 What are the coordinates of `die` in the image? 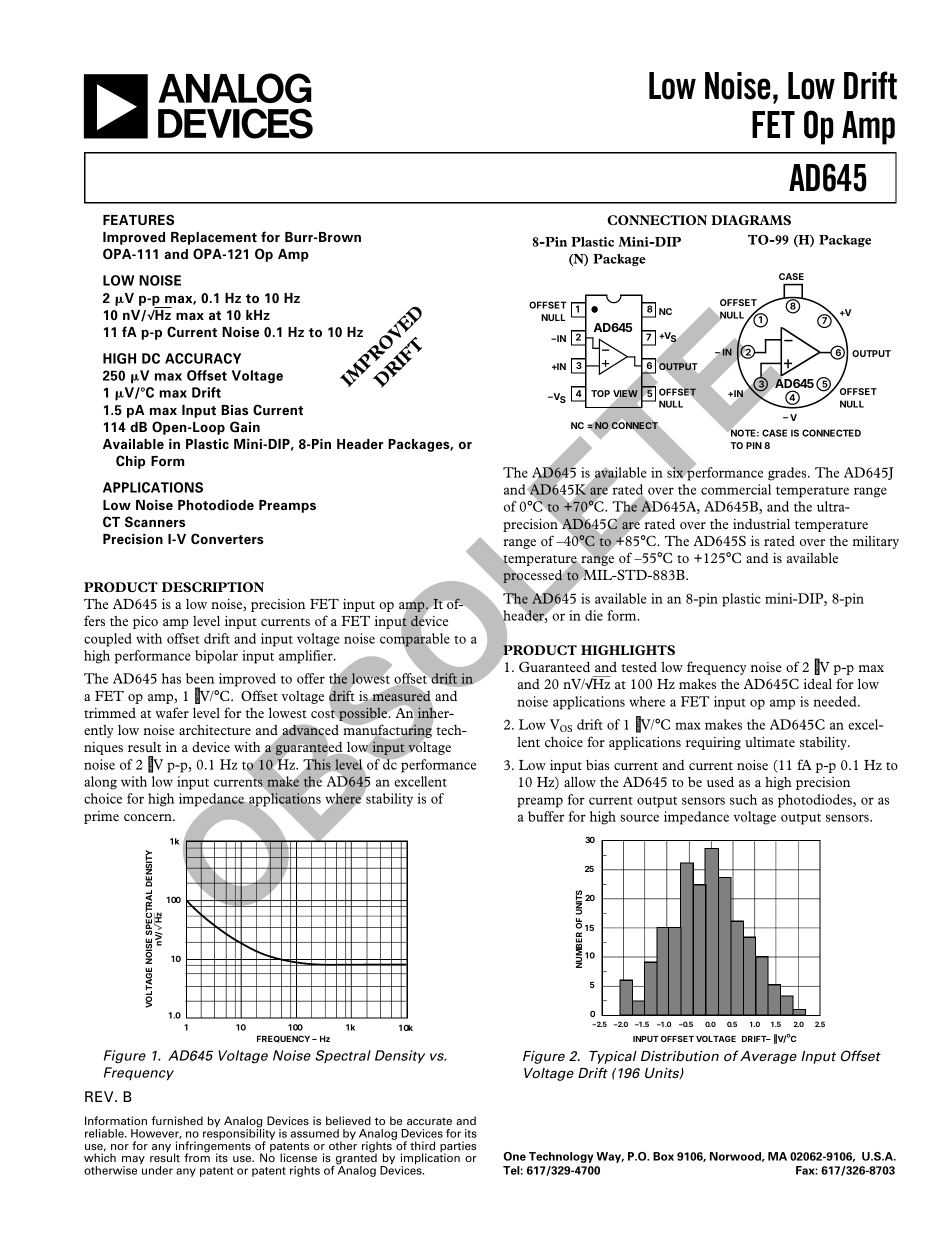 It's located at (594, 615).
